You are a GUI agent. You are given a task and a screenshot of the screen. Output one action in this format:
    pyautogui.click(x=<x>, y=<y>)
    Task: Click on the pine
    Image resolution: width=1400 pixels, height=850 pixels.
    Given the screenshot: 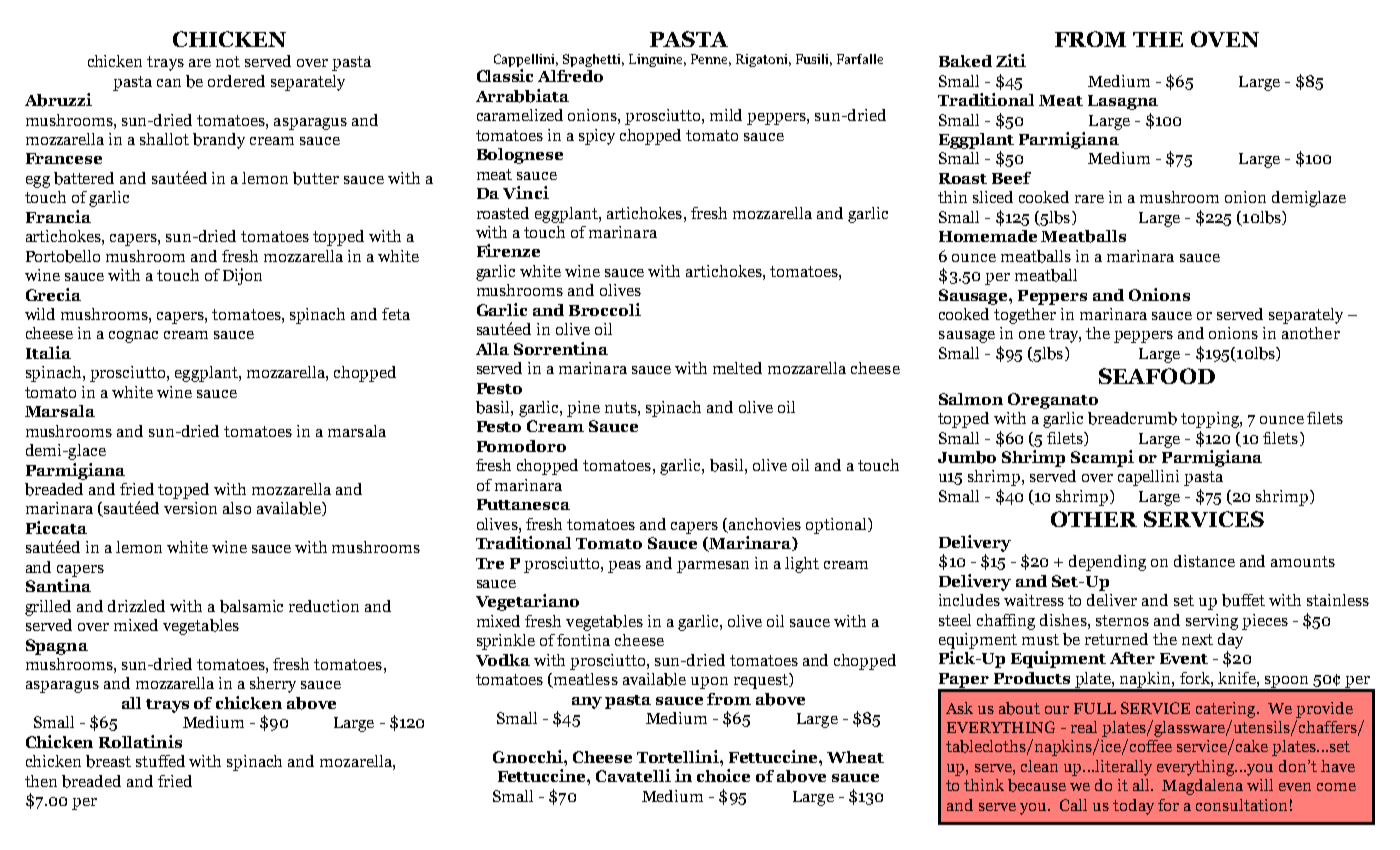 What is the action you would take?
    pyautogui.click(x=583, y=409)
